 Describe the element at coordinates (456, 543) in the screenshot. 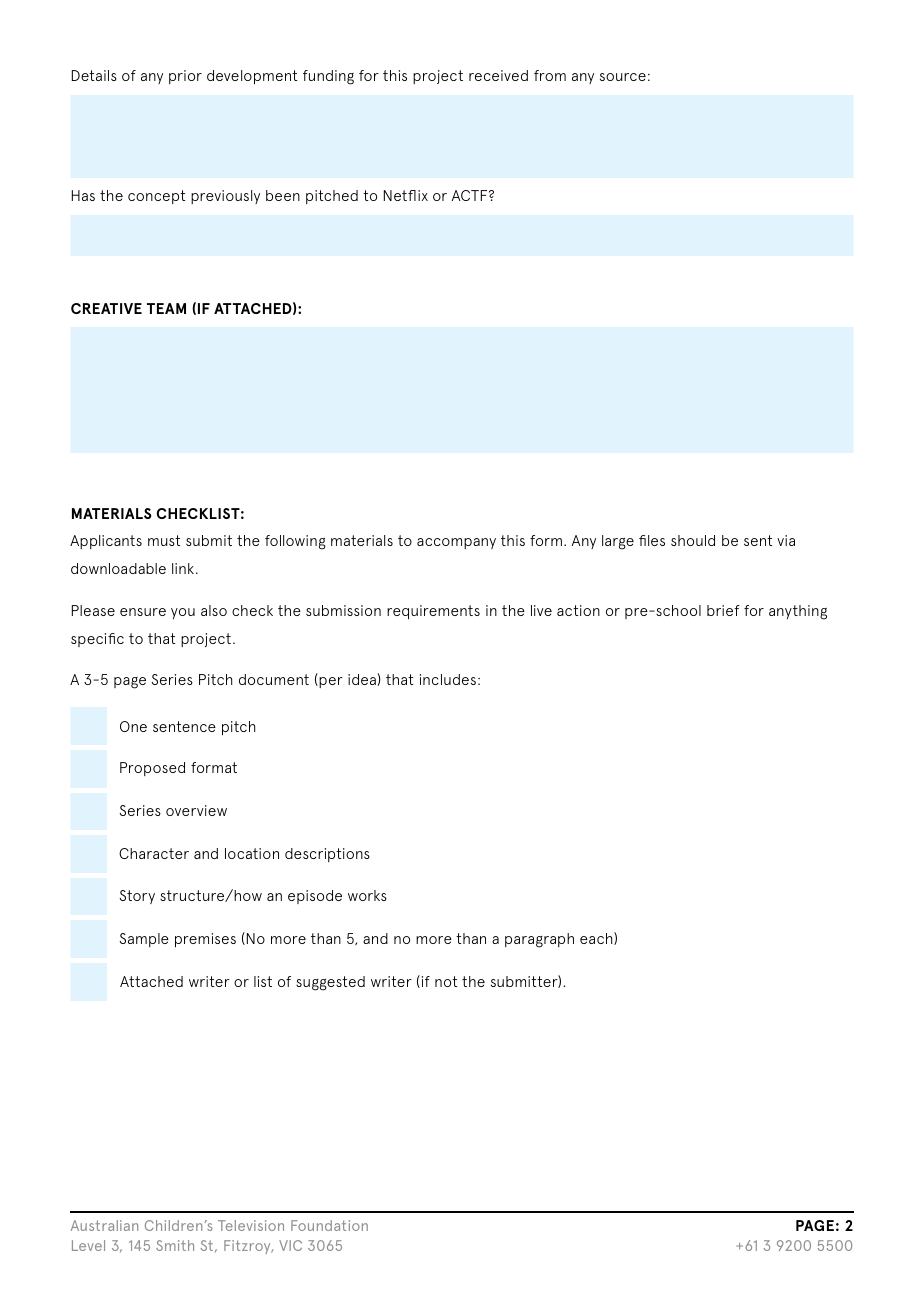

I see `accompany` at that location.
